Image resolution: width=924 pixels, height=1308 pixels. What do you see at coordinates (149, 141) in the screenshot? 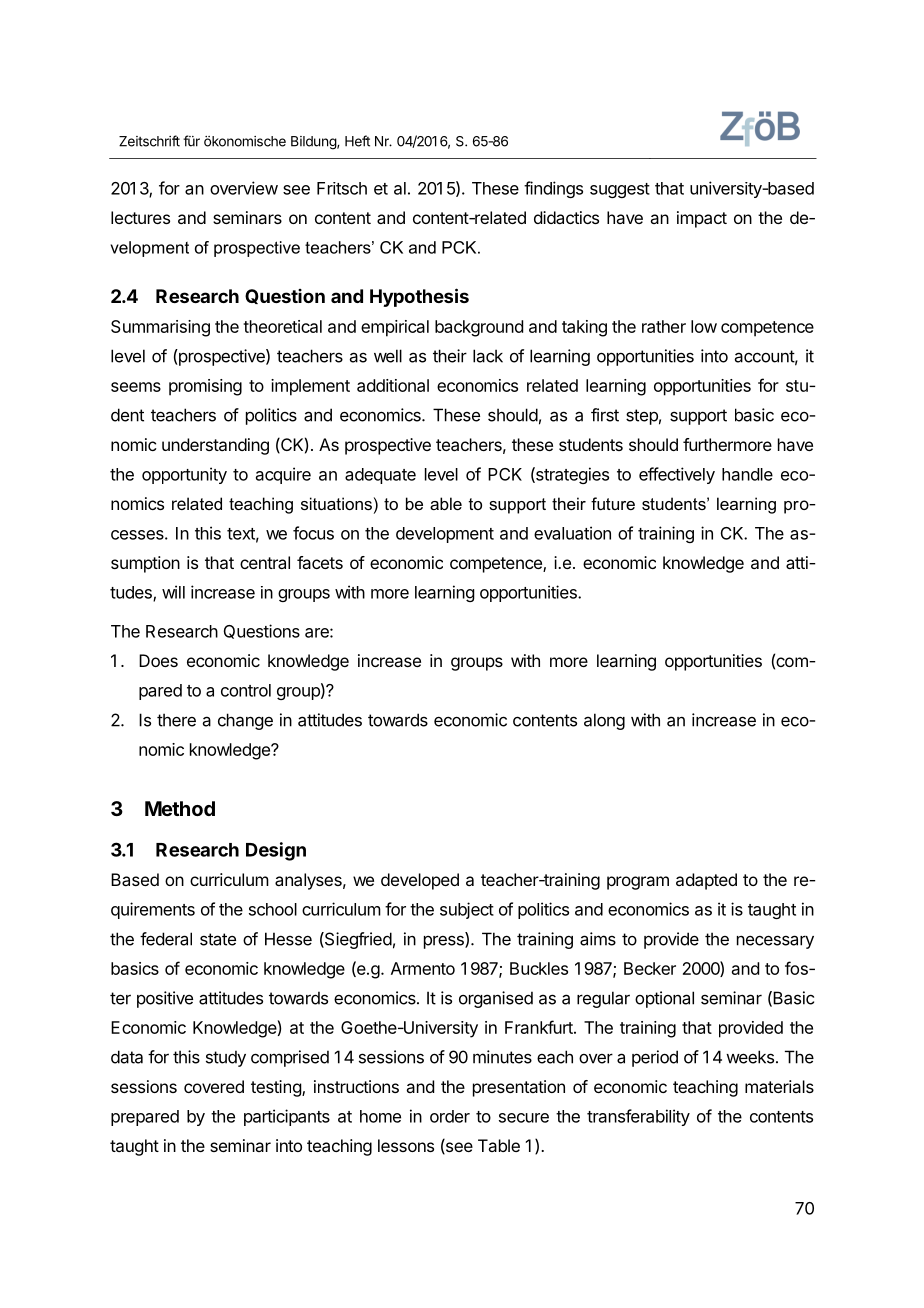
I see `Zeitschrift` at bounding box center [149, 141].
